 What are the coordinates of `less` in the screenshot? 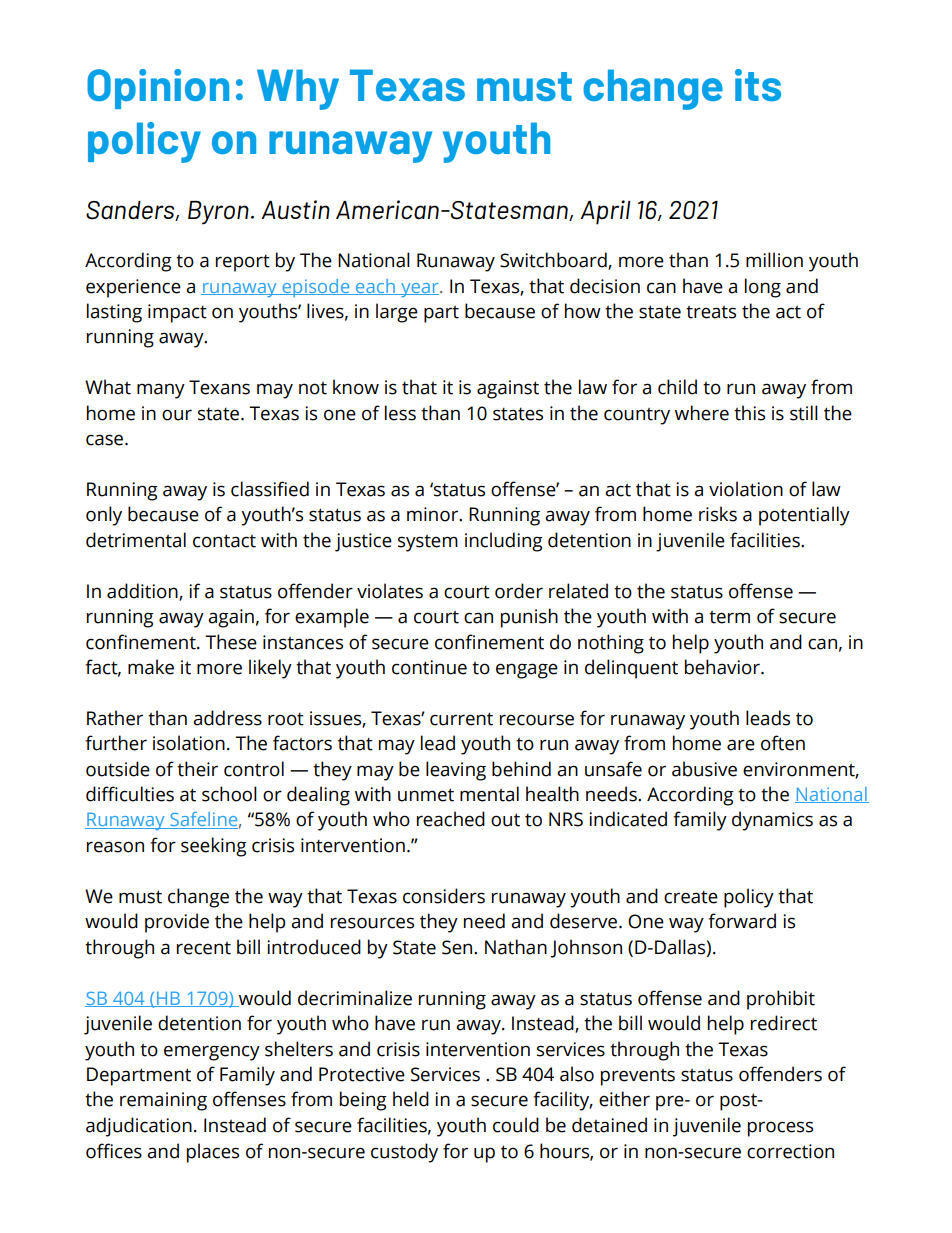 It's located at (400, 413).
